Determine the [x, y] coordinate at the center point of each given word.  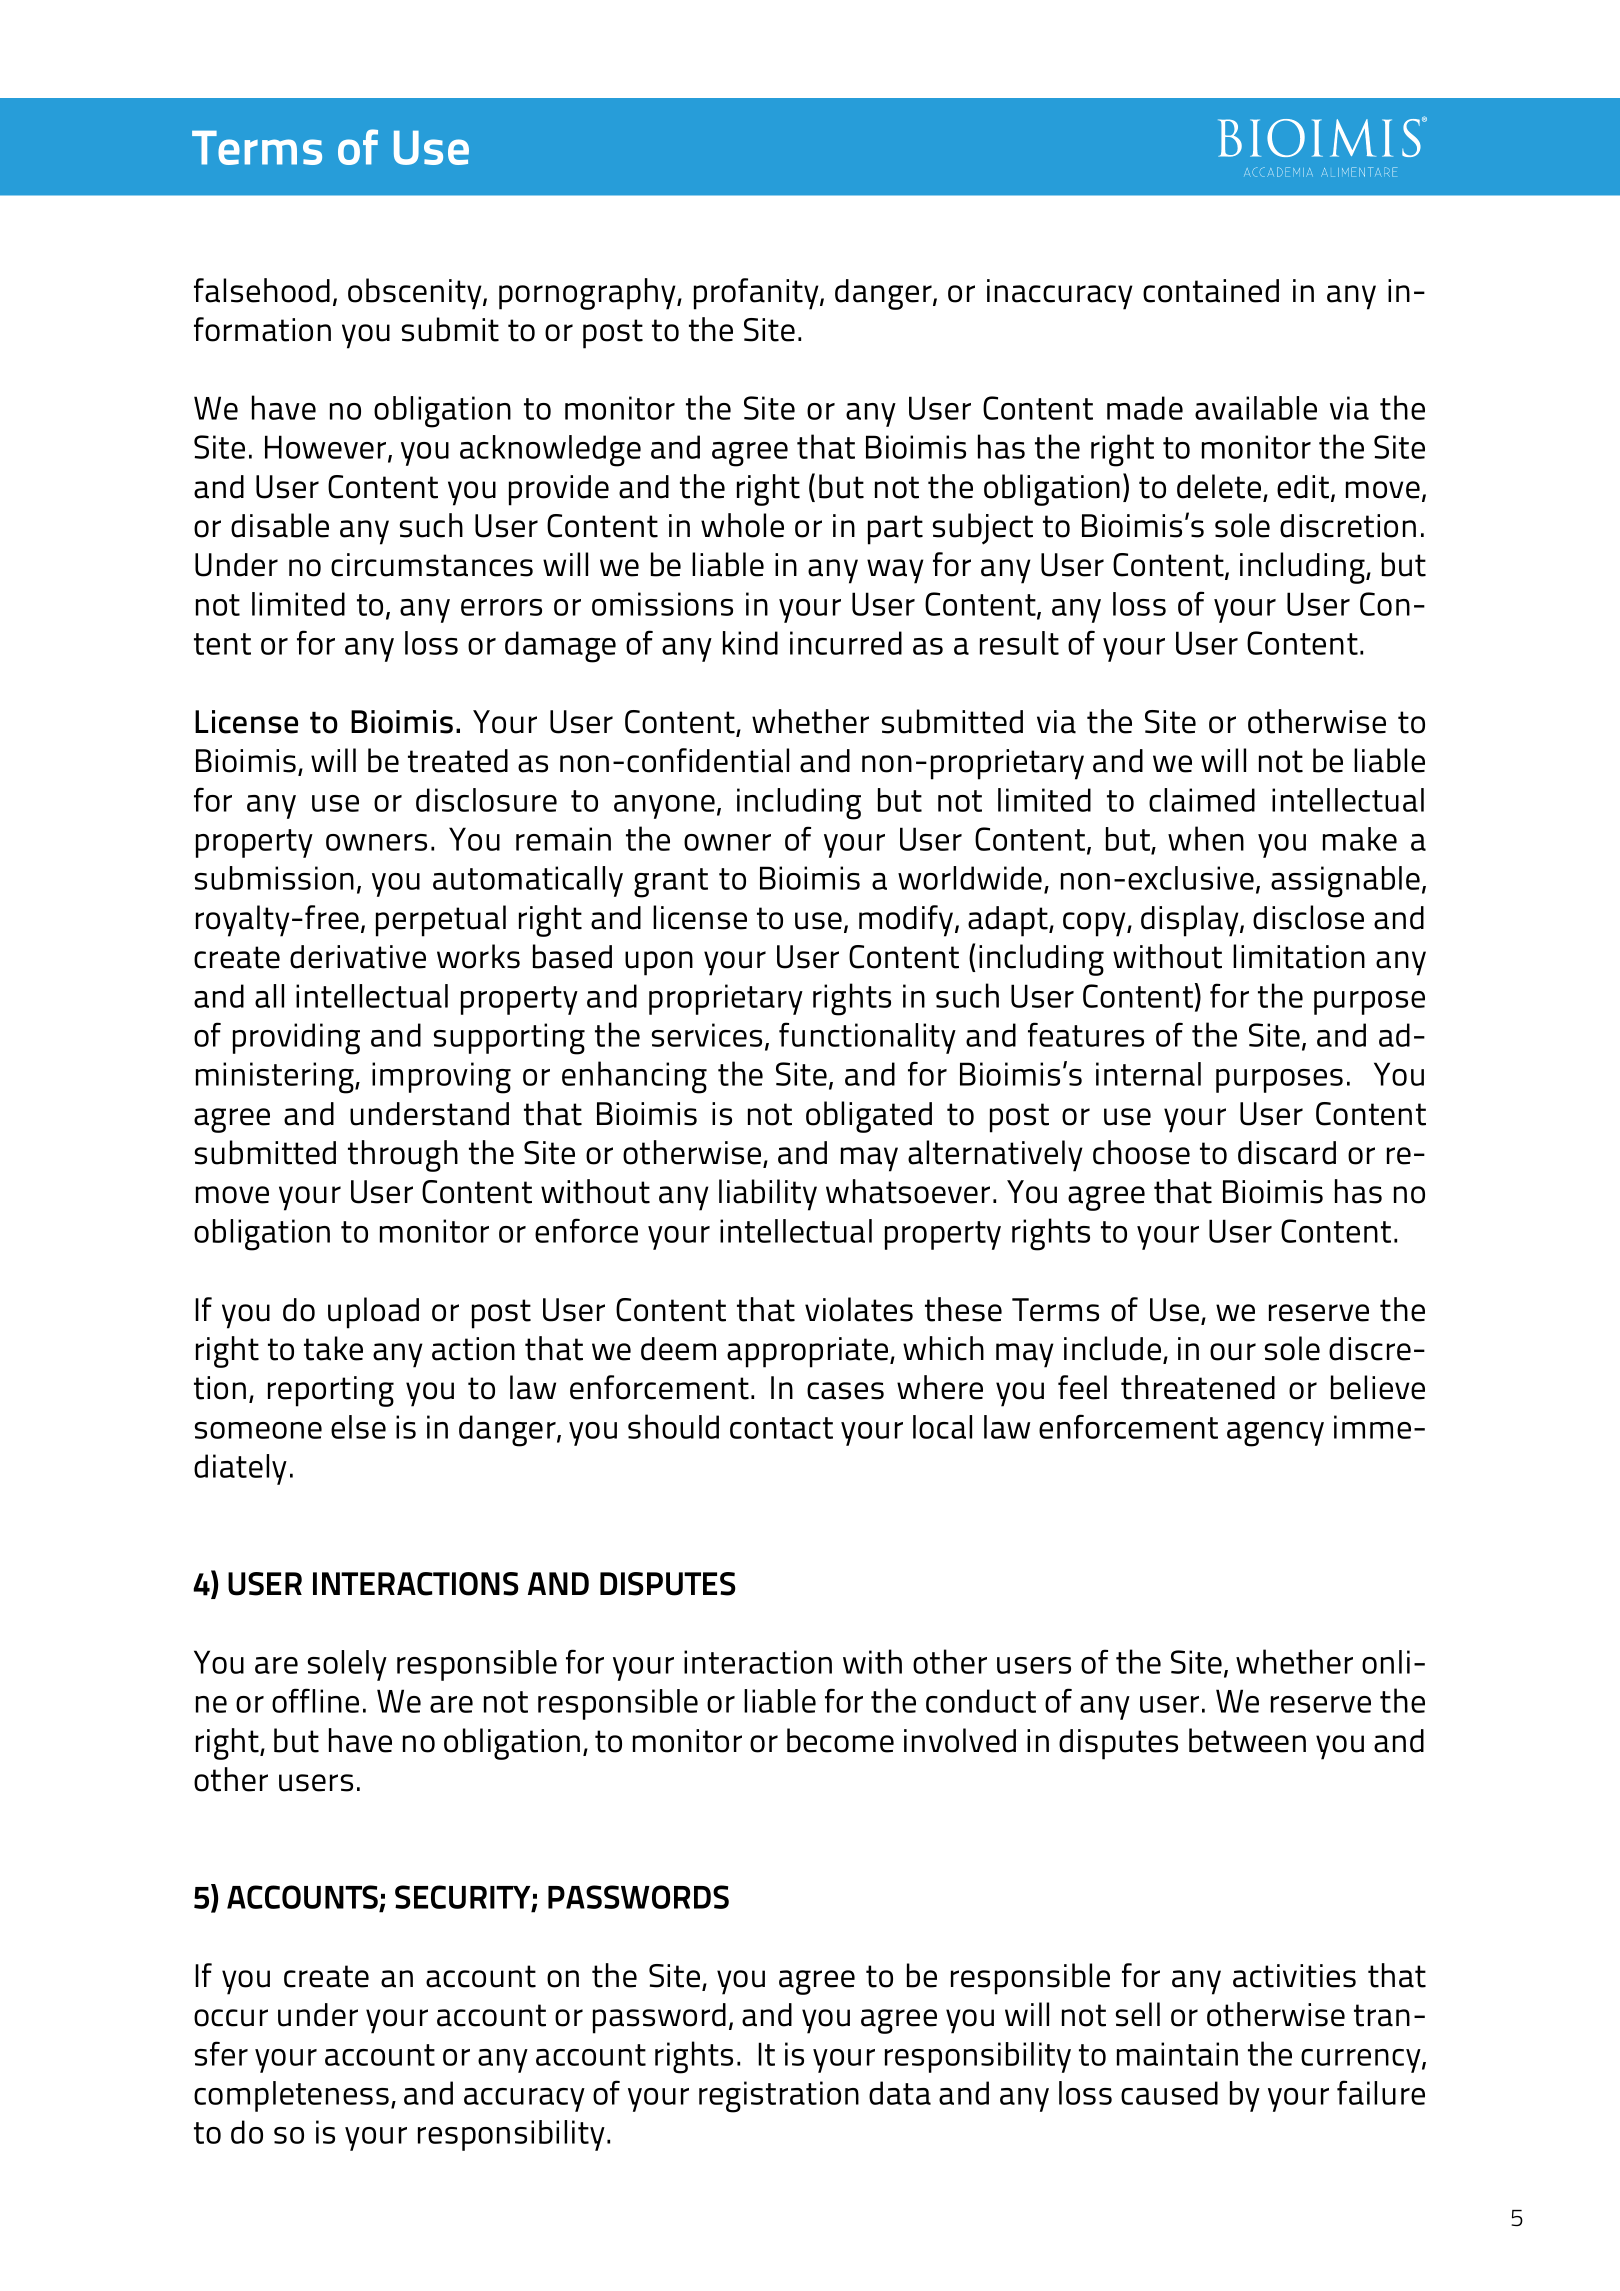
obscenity [416, 294]
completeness [291, 2096]
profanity [757, 294]
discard [1287, 1153]
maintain [1177, 2054]
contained [1211, 291]
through [403, 1156]
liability [768, 1195]
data [900, 2093]
